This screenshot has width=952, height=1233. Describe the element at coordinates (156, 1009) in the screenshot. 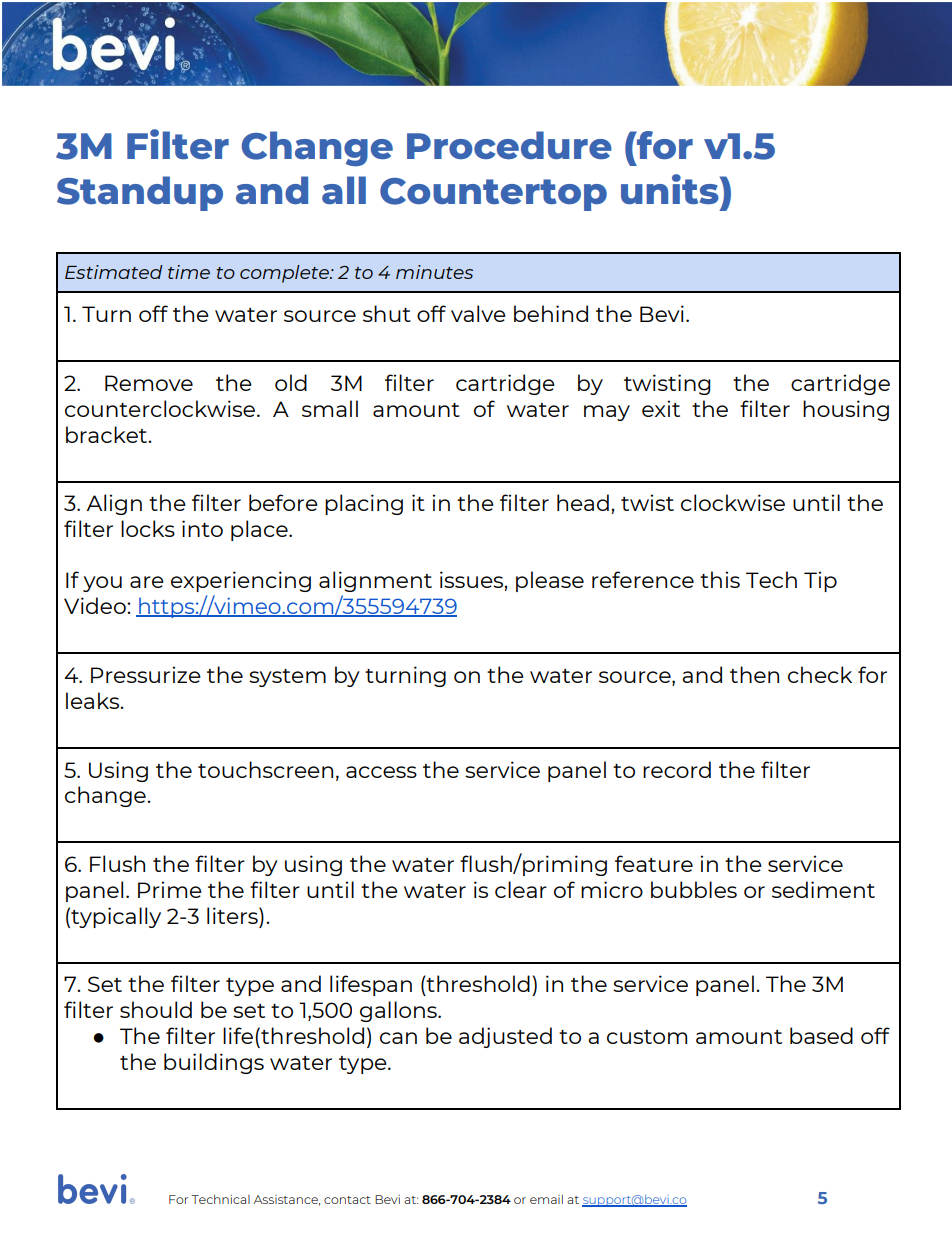

I see `should` at that location.
